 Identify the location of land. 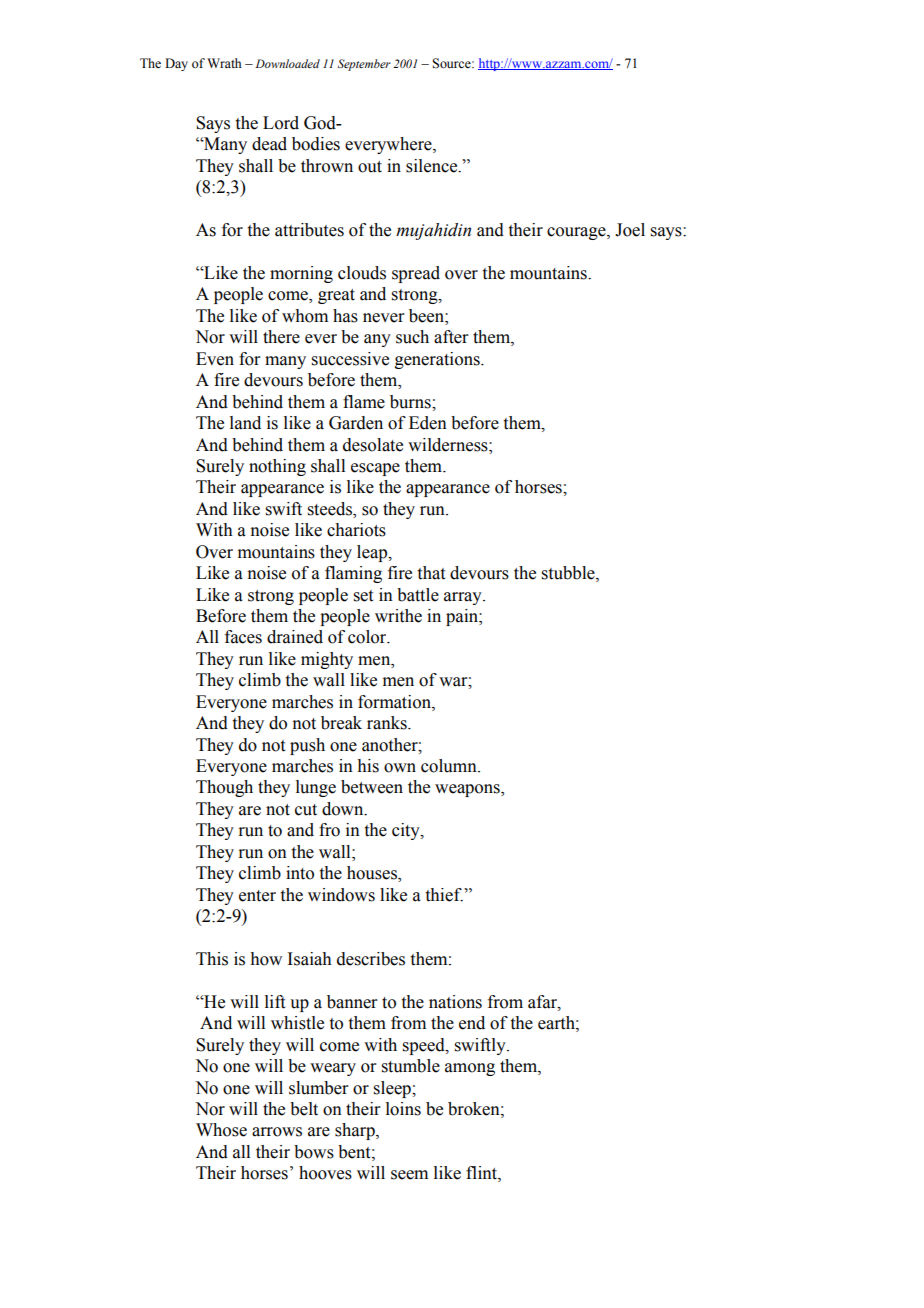
(245, 423).
